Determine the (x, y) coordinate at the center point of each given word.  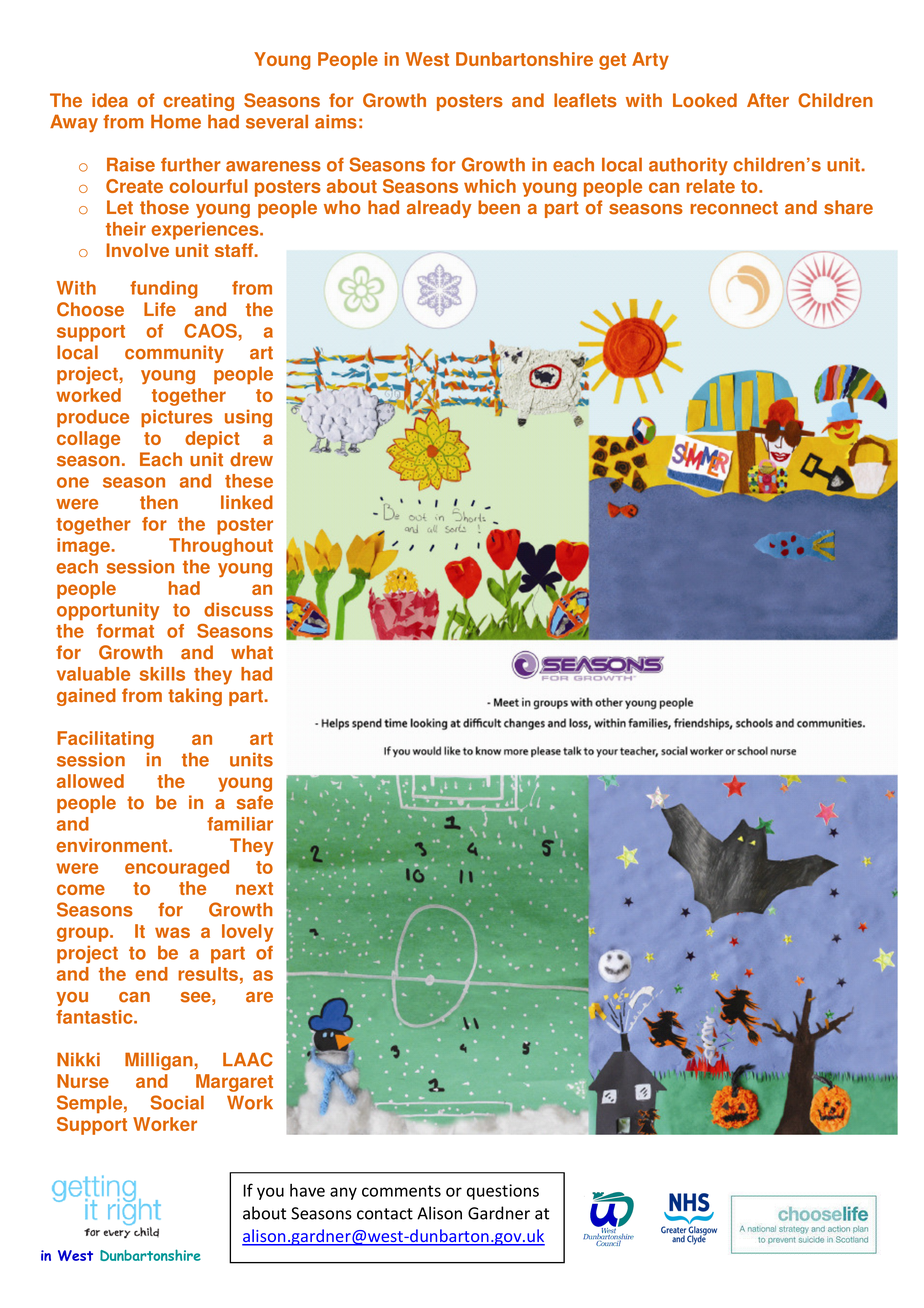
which (490, 186)
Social (177, 1102)
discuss (238, 609)
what (252, 652)
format (125, 631)
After (768, 100)
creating (198, 102)
